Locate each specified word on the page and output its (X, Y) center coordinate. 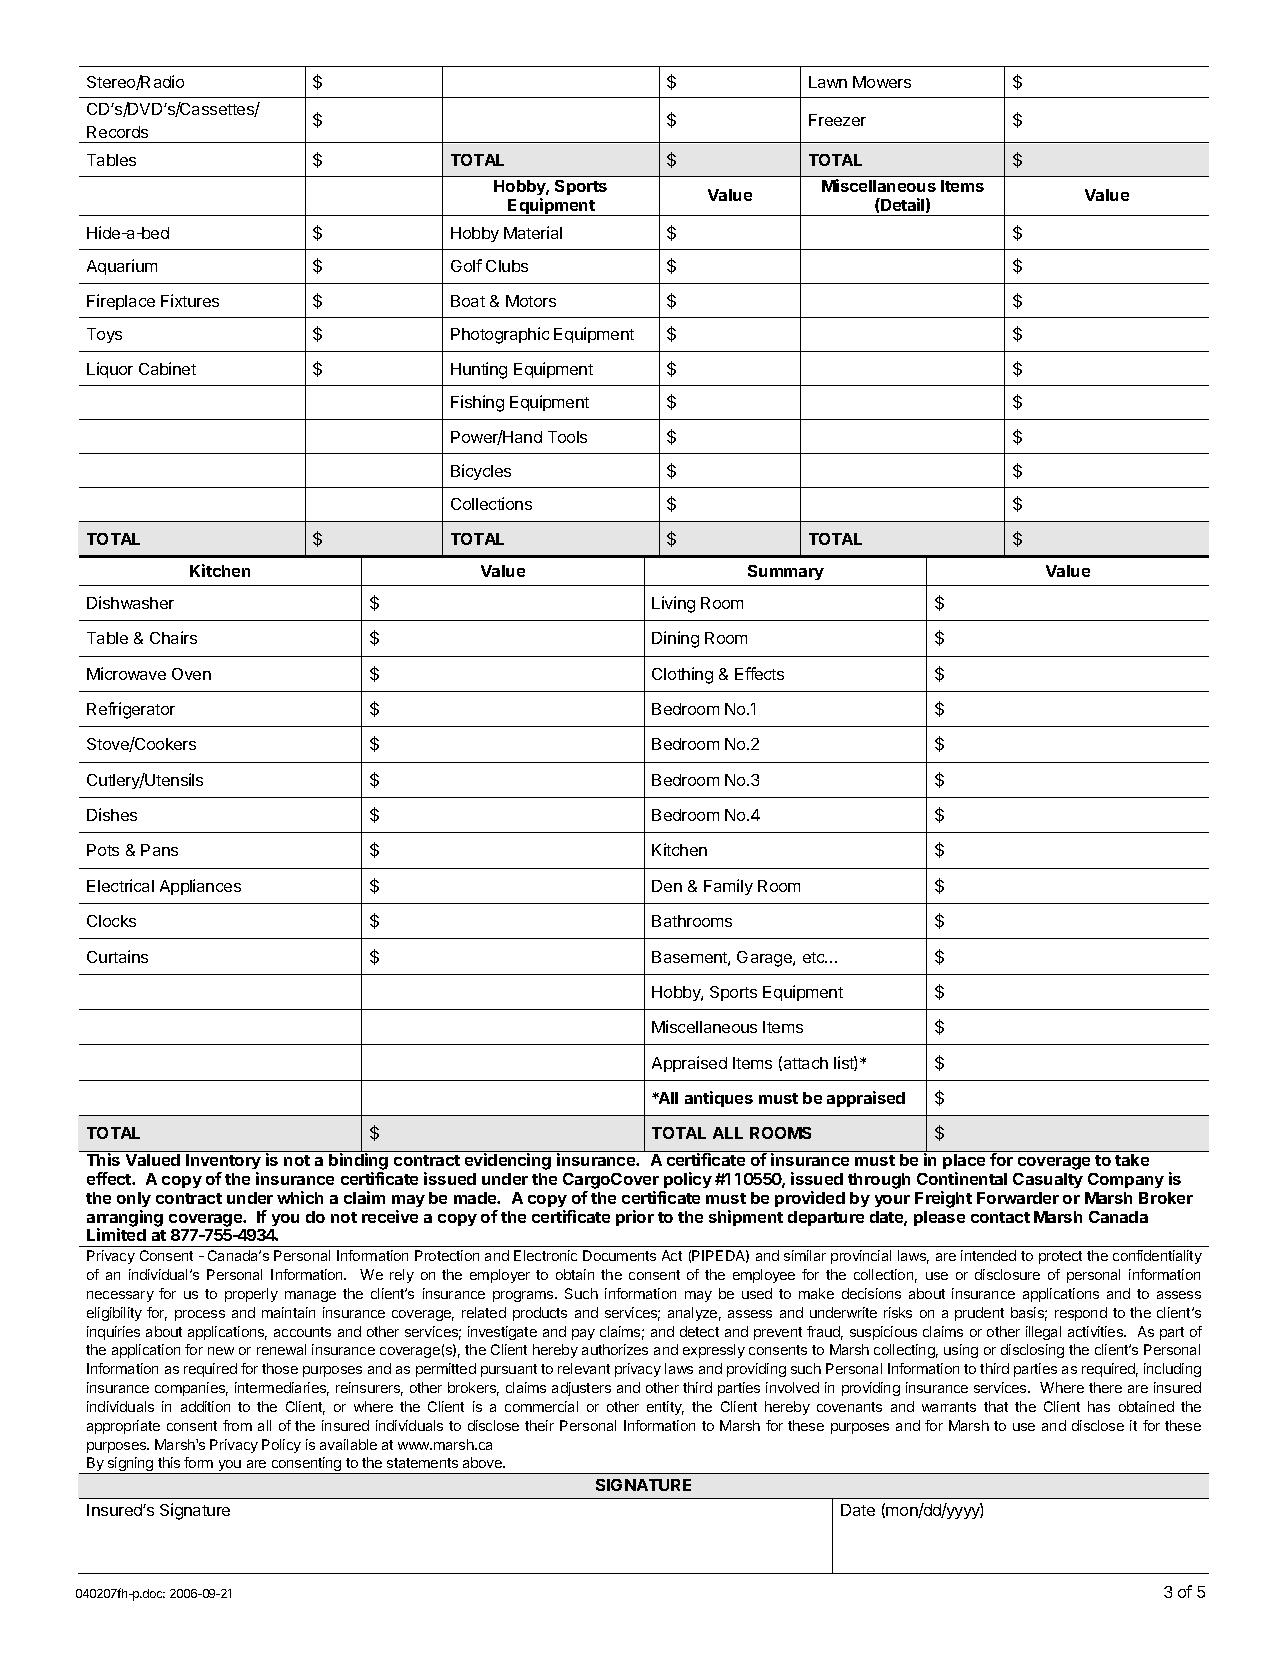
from (237, 1425)
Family (728, 887)
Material (533, 232)
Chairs (173, 637)
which (300, 1197)
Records (117, 132)
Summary (786, 572)
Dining (675, 639)
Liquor (110, 370)
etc (815, 957)
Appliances (200, 887)
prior (635, 1218)
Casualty (1048, 1180)
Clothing (682, 675)
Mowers (882, 82)
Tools (567, 437)
